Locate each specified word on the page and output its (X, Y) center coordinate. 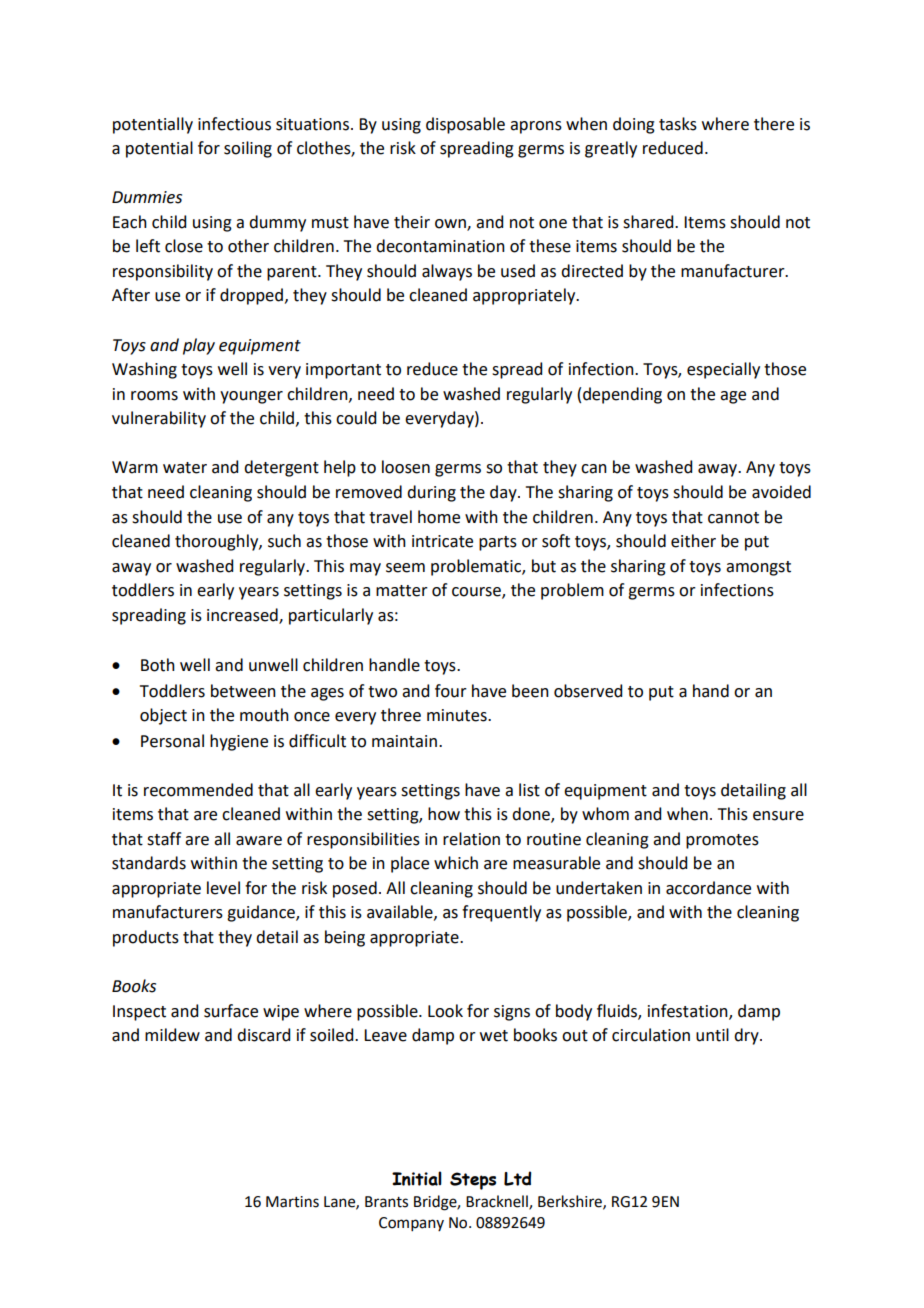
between (243, 691)
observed (588, 691)
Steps (473, 1181)
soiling (248, 149)
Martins (292, 1202)
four (451, 691)
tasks (678, 124)
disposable (465, 125)
